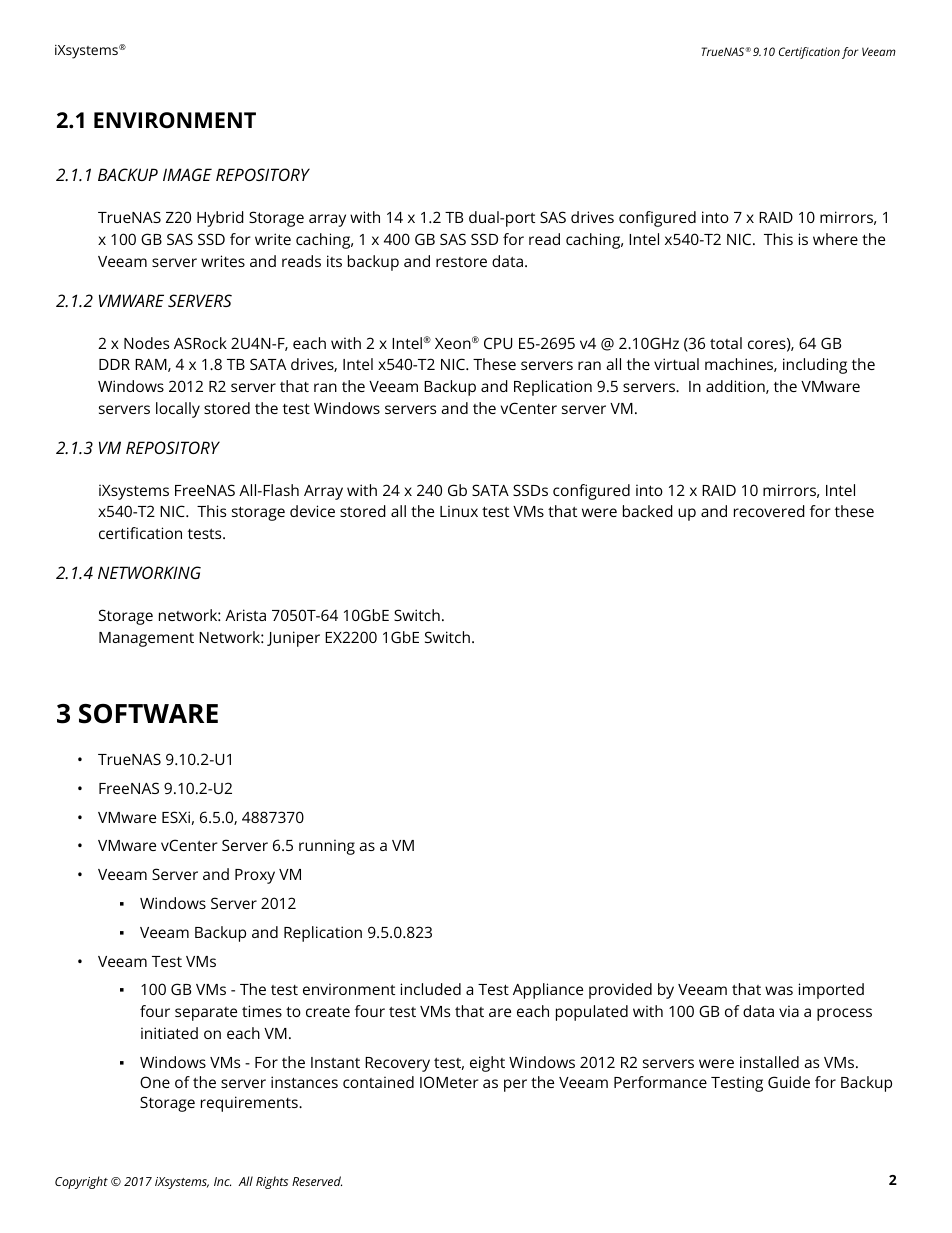 Image resolution: width=952 pixels, height=1233 pixels. Describe the element at coordinates (835, 239) in the screenshot. I see `where` at that location.
